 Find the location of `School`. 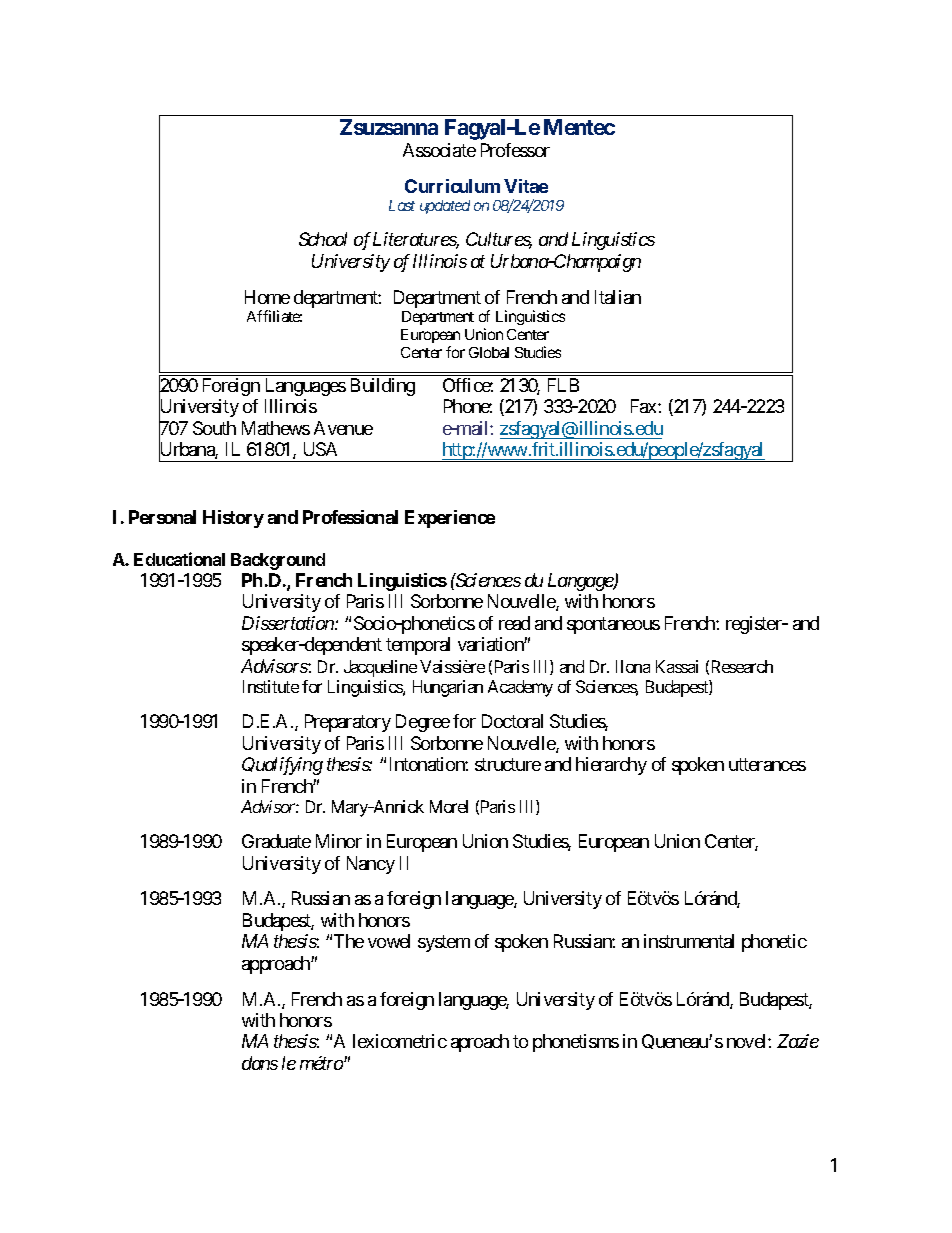

School is located at coordinates (323, 239).
